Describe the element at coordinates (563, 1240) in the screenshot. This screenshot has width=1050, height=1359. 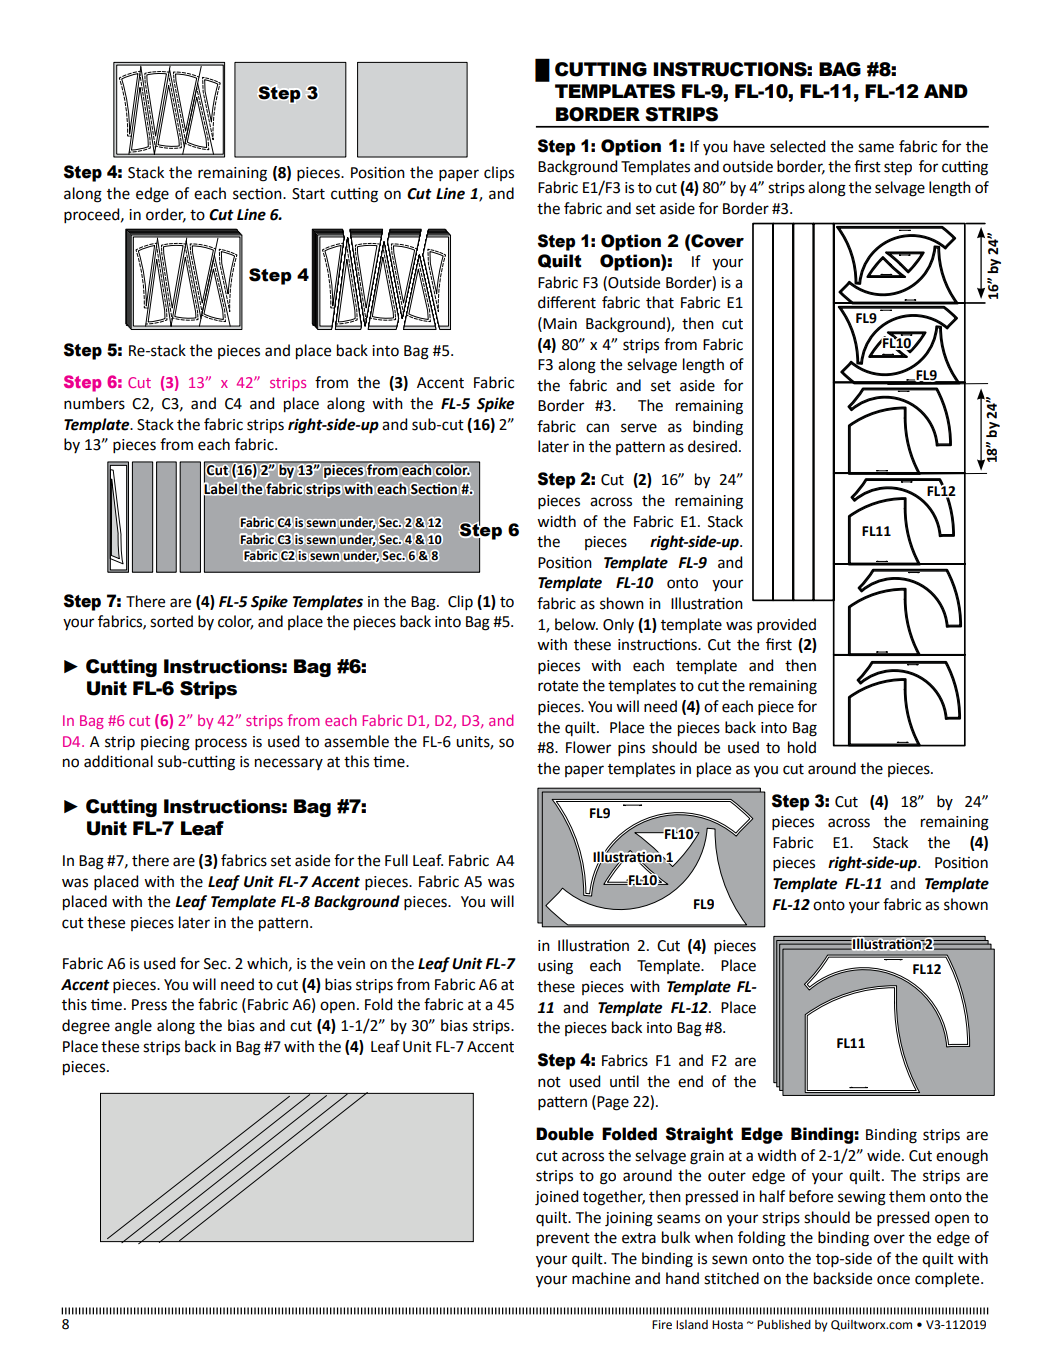
I see `prevent` at that location.
